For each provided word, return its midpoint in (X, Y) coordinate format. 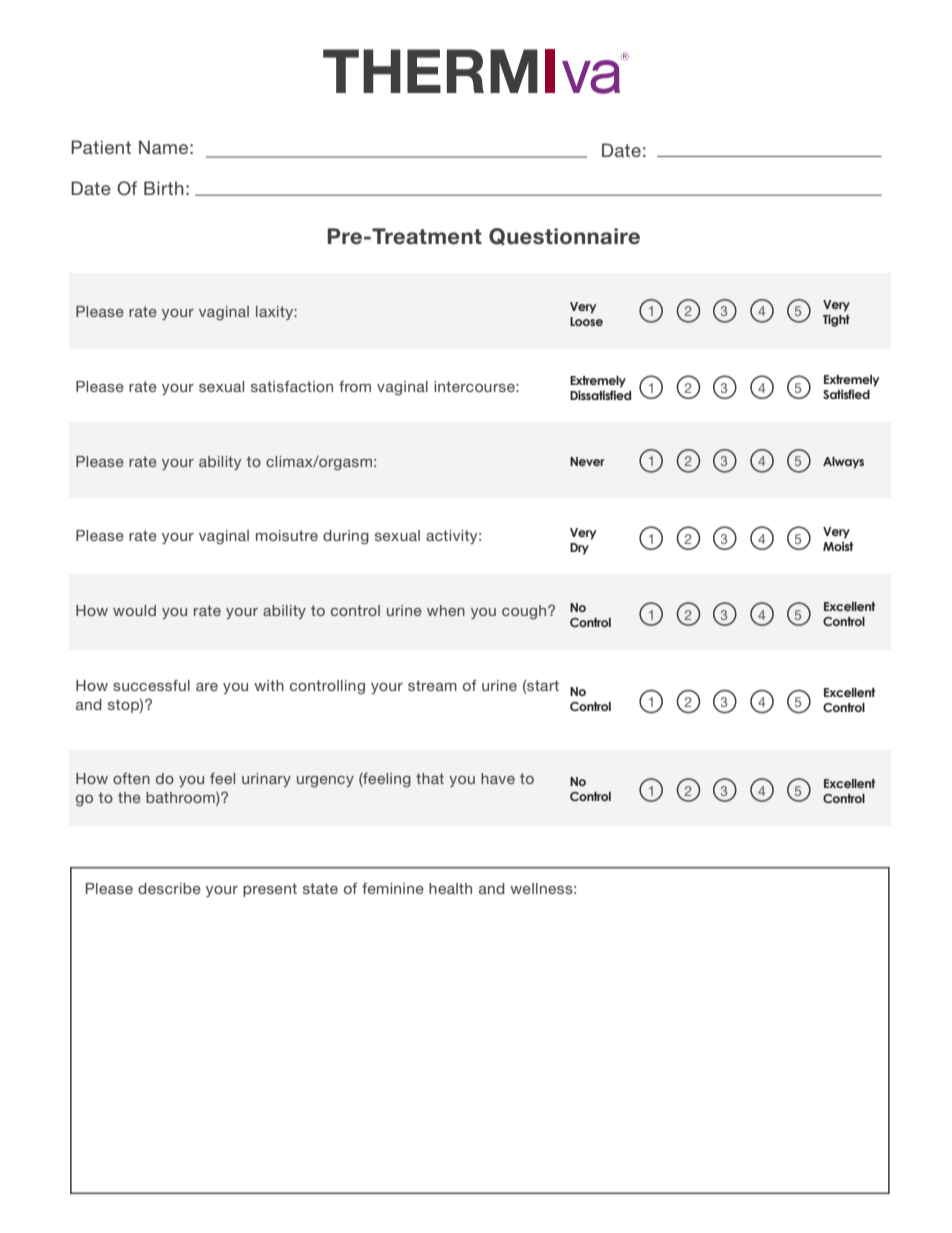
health (450, 888)
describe (169, 888)
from (355, 386)
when (446, 610)
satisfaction (292, 386)
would (134, 610)
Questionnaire (564, 236)
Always (843, 463)
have (498, 778)
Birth (164, 188)
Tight (836, 320)
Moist (838, 546)
